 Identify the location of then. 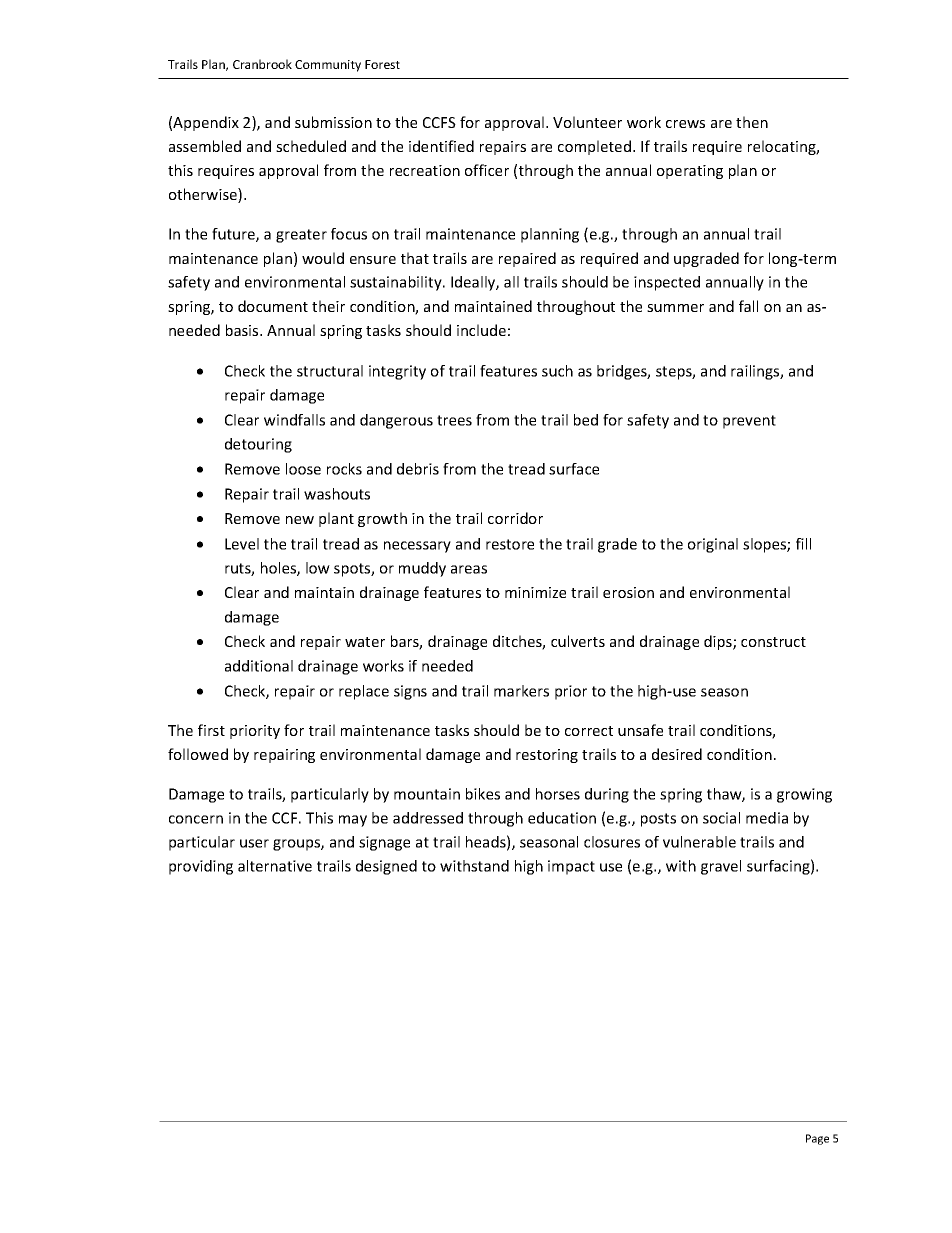
(752, 122).
